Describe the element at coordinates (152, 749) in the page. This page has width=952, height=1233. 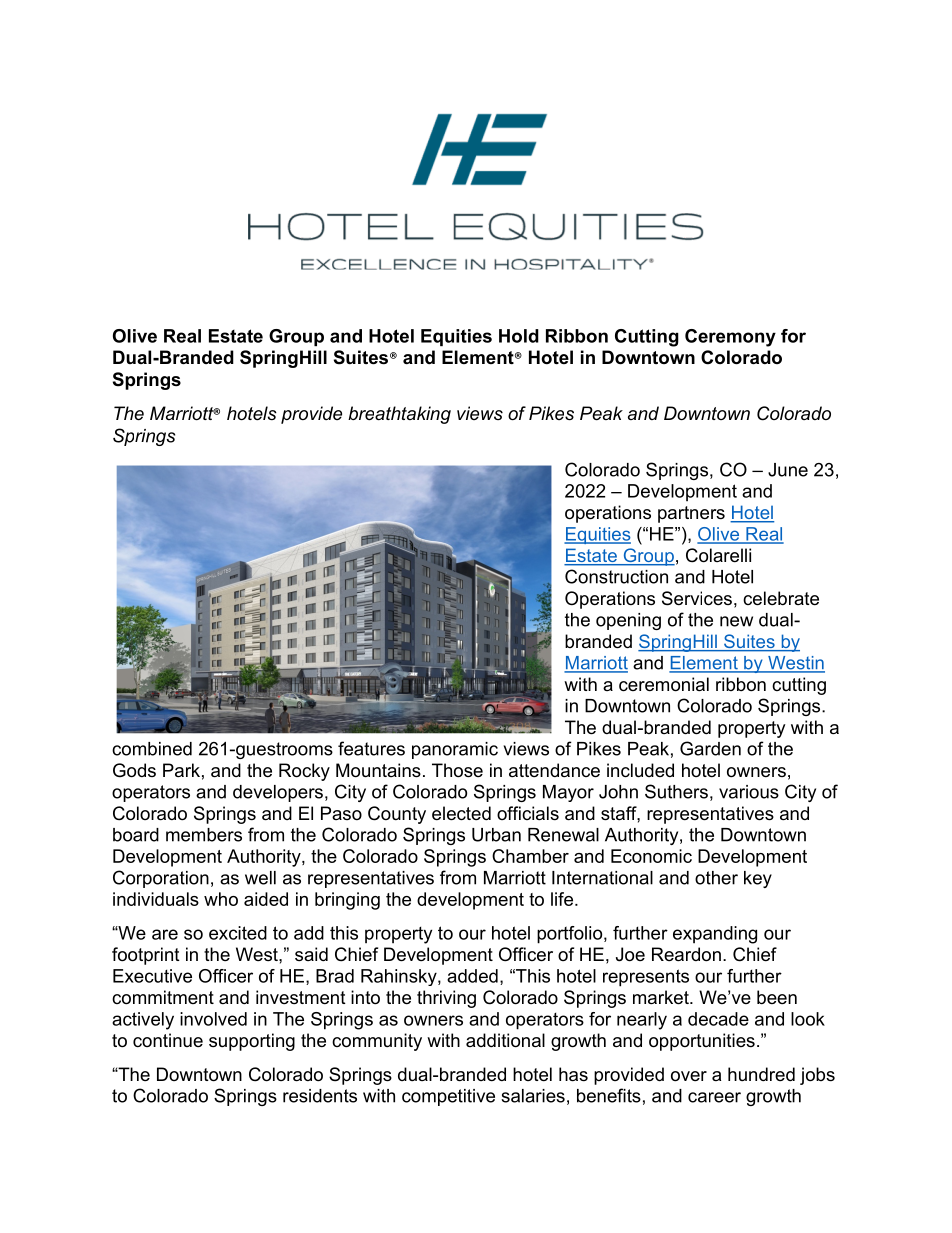
I see `combined` at that location.
